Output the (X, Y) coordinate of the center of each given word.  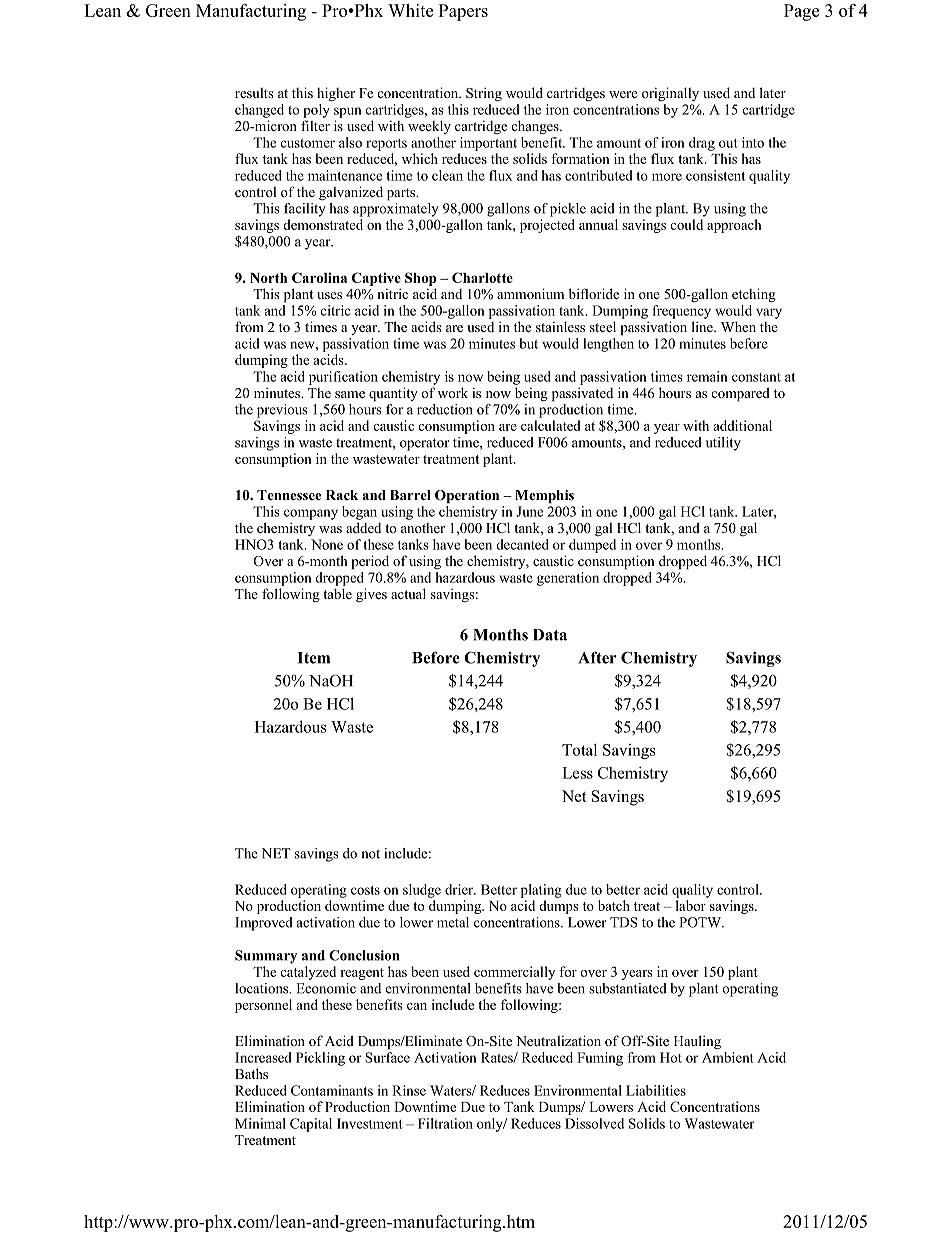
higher (336, 94)
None (327, 544)
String (484, 94)
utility (723, 444)
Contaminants (332, 1090)
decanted (522, 544)
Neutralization (558, 1040)
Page (801, 12)
